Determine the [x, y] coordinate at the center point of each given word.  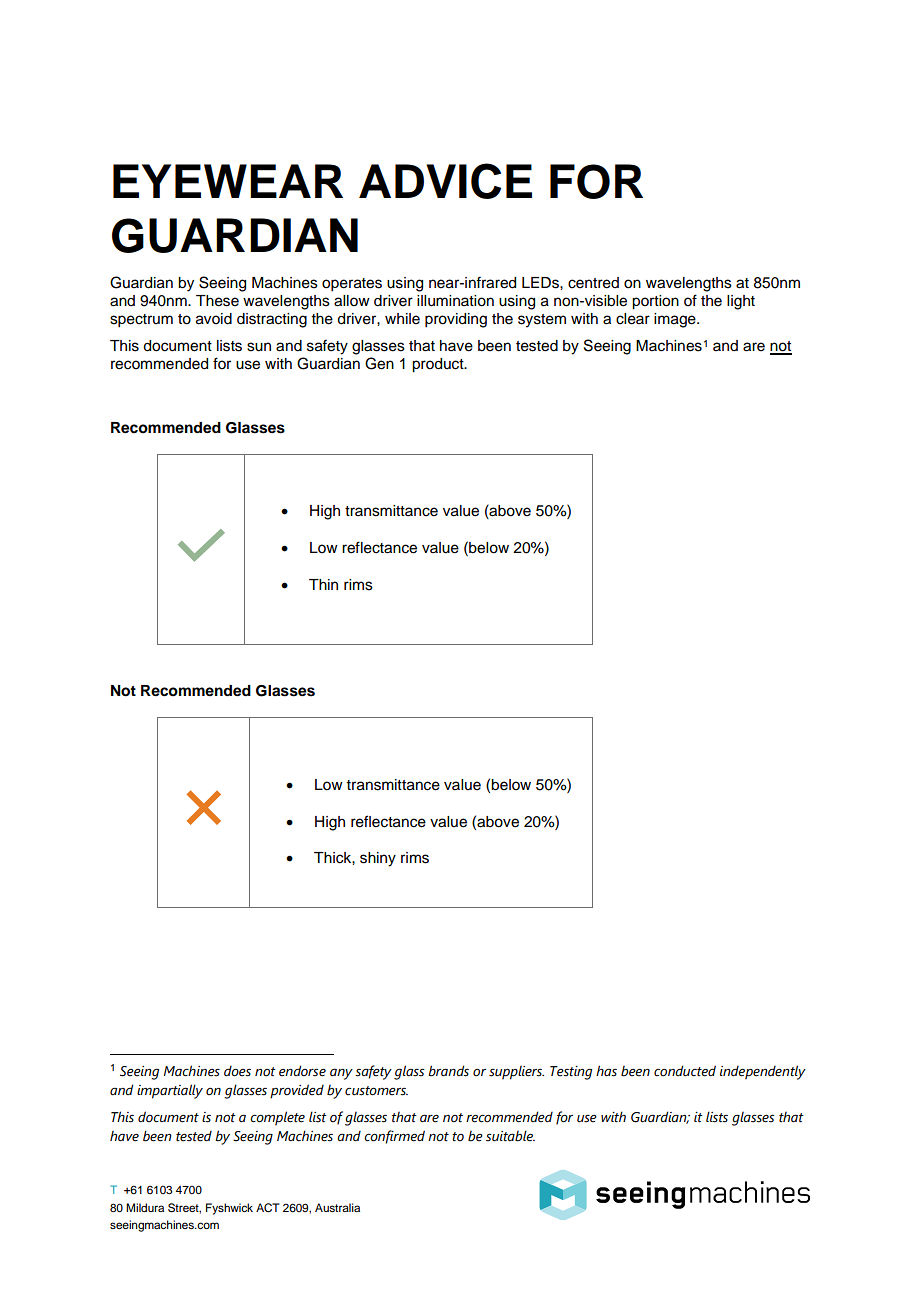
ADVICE [445, 181]
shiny [378, 859]
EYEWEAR [228, 181]
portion [655, 302]
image [676, 320]
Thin [323, 584]
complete [277, 1118]
